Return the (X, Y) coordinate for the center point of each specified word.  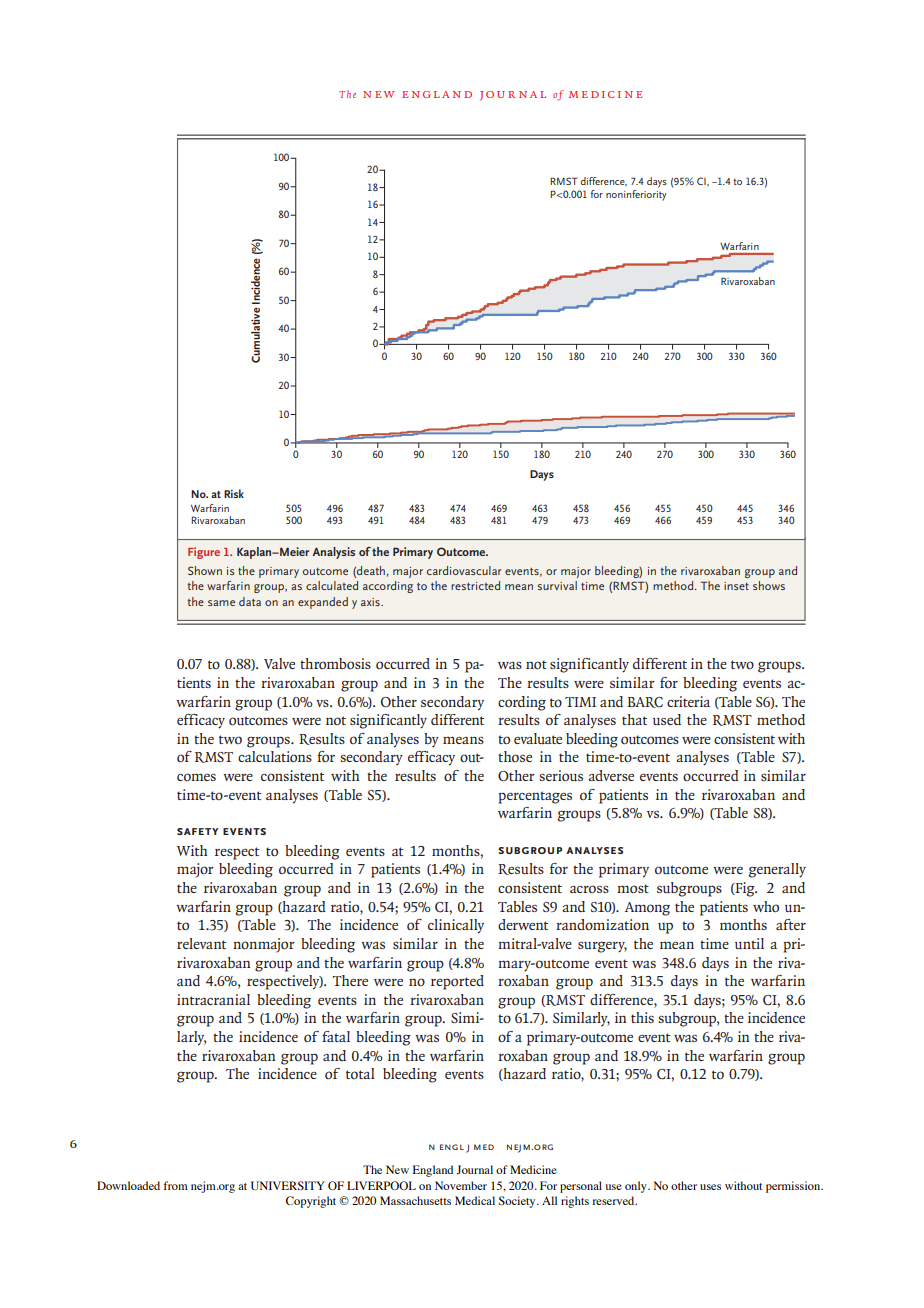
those (515, 756)
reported (457, 982)
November (461, 1185)
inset (736, 586)
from (176, 1185)
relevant (201, 943)
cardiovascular (464, 570)
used (667, 719)
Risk (234, 493)
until (749, 943)
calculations (275, 756)
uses (710, 1187)
